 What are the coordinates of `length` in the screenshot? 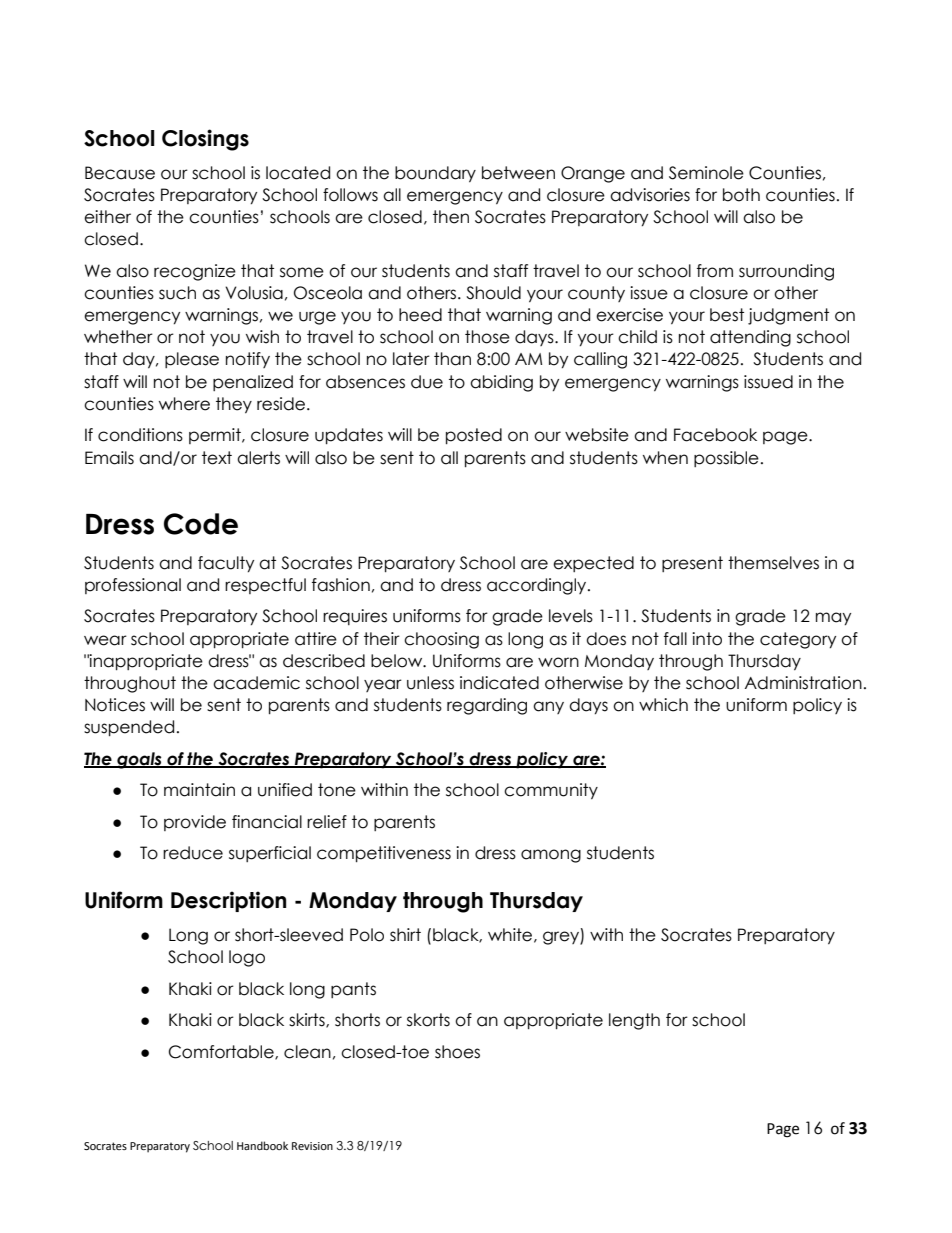 It's located at (634, 1021).
